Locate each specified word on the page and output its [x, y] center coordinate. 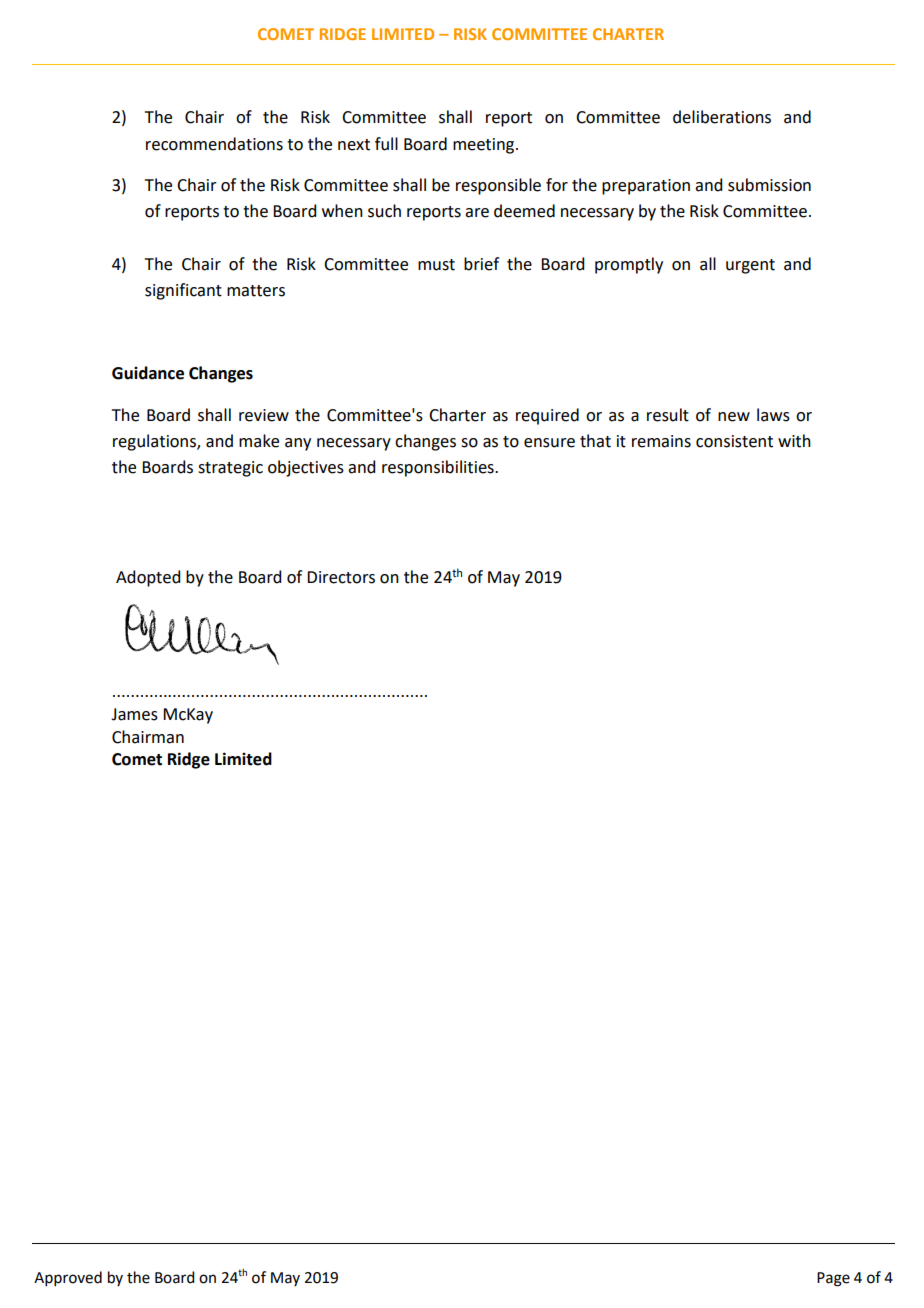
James [134, 714]
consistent [734, 441]
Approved [68, 1278]
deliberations [722, 117]
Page [833, 1279]
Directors [341, 577]
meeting [485, 146]
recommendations [214, 144]
